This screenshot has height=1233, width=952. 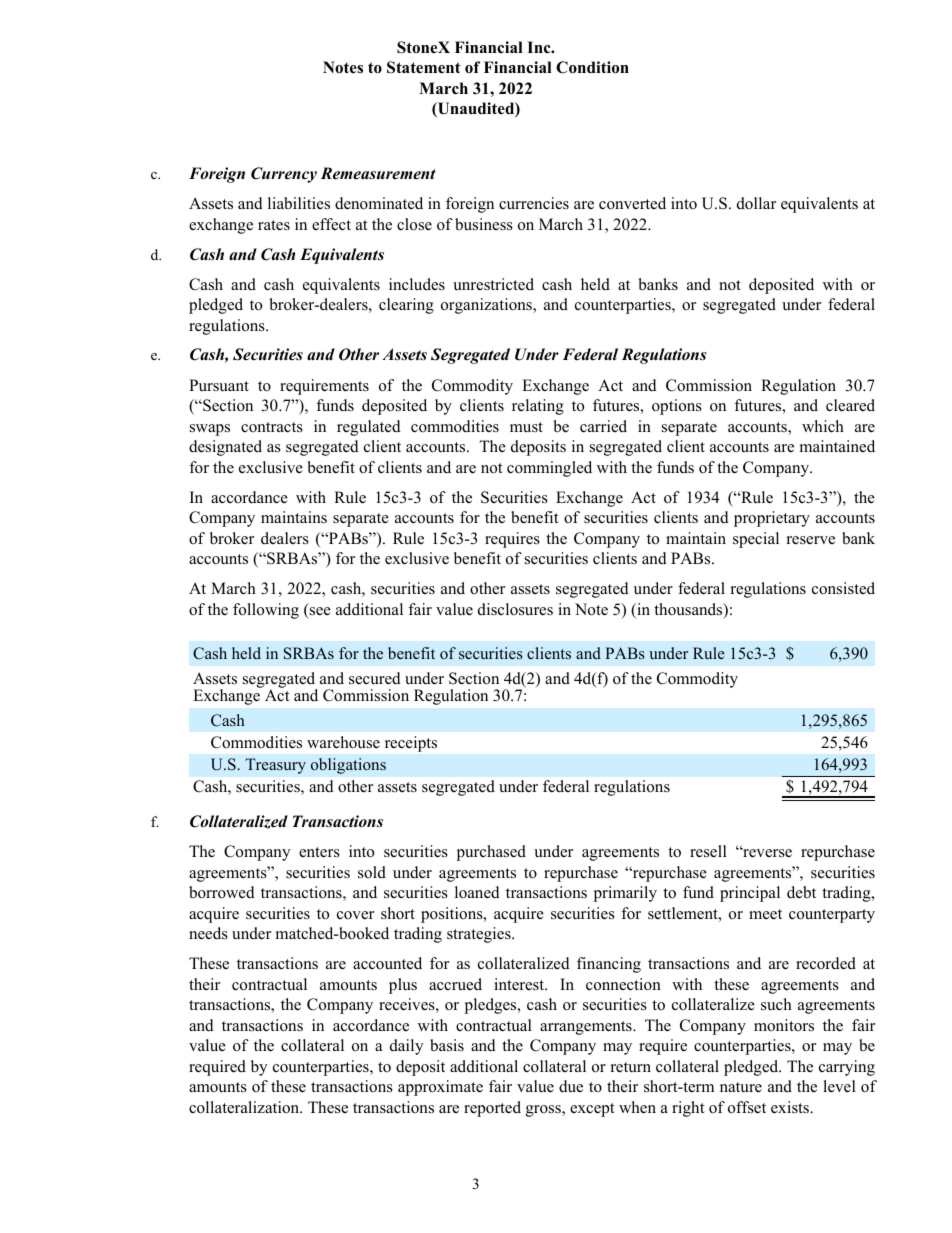 What do you see at coordinates (284, 175) in the screenshot?
I see `Currency` at bounding box center [284, 175].
